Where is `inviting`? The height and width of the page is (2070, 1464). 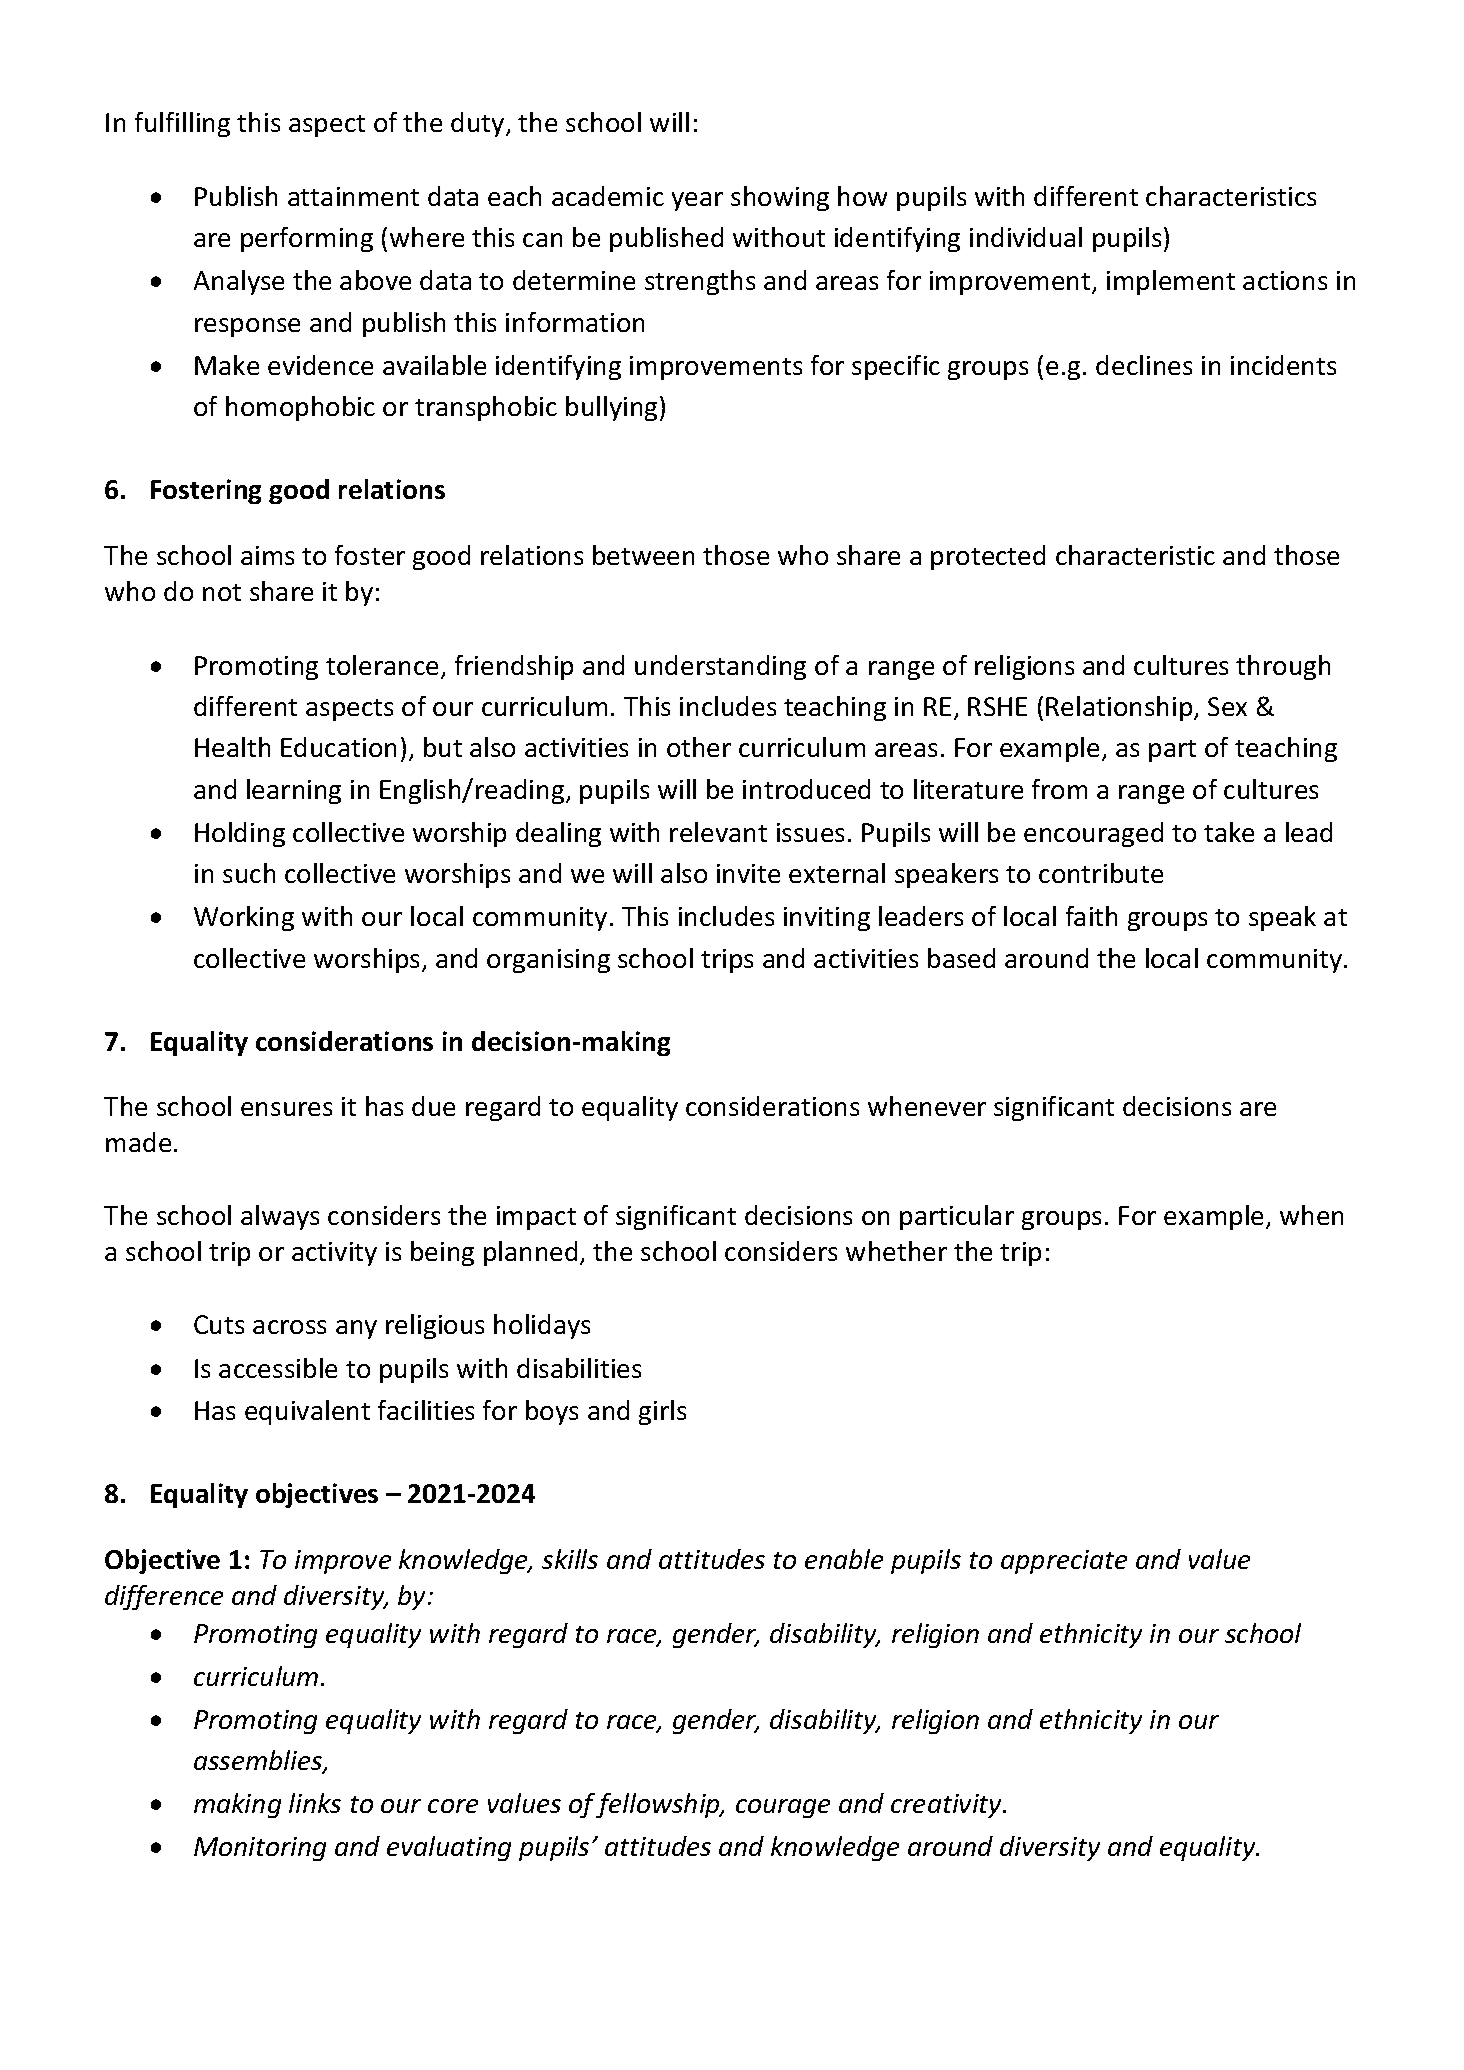 inviting is located at coordinates (827, 919).
